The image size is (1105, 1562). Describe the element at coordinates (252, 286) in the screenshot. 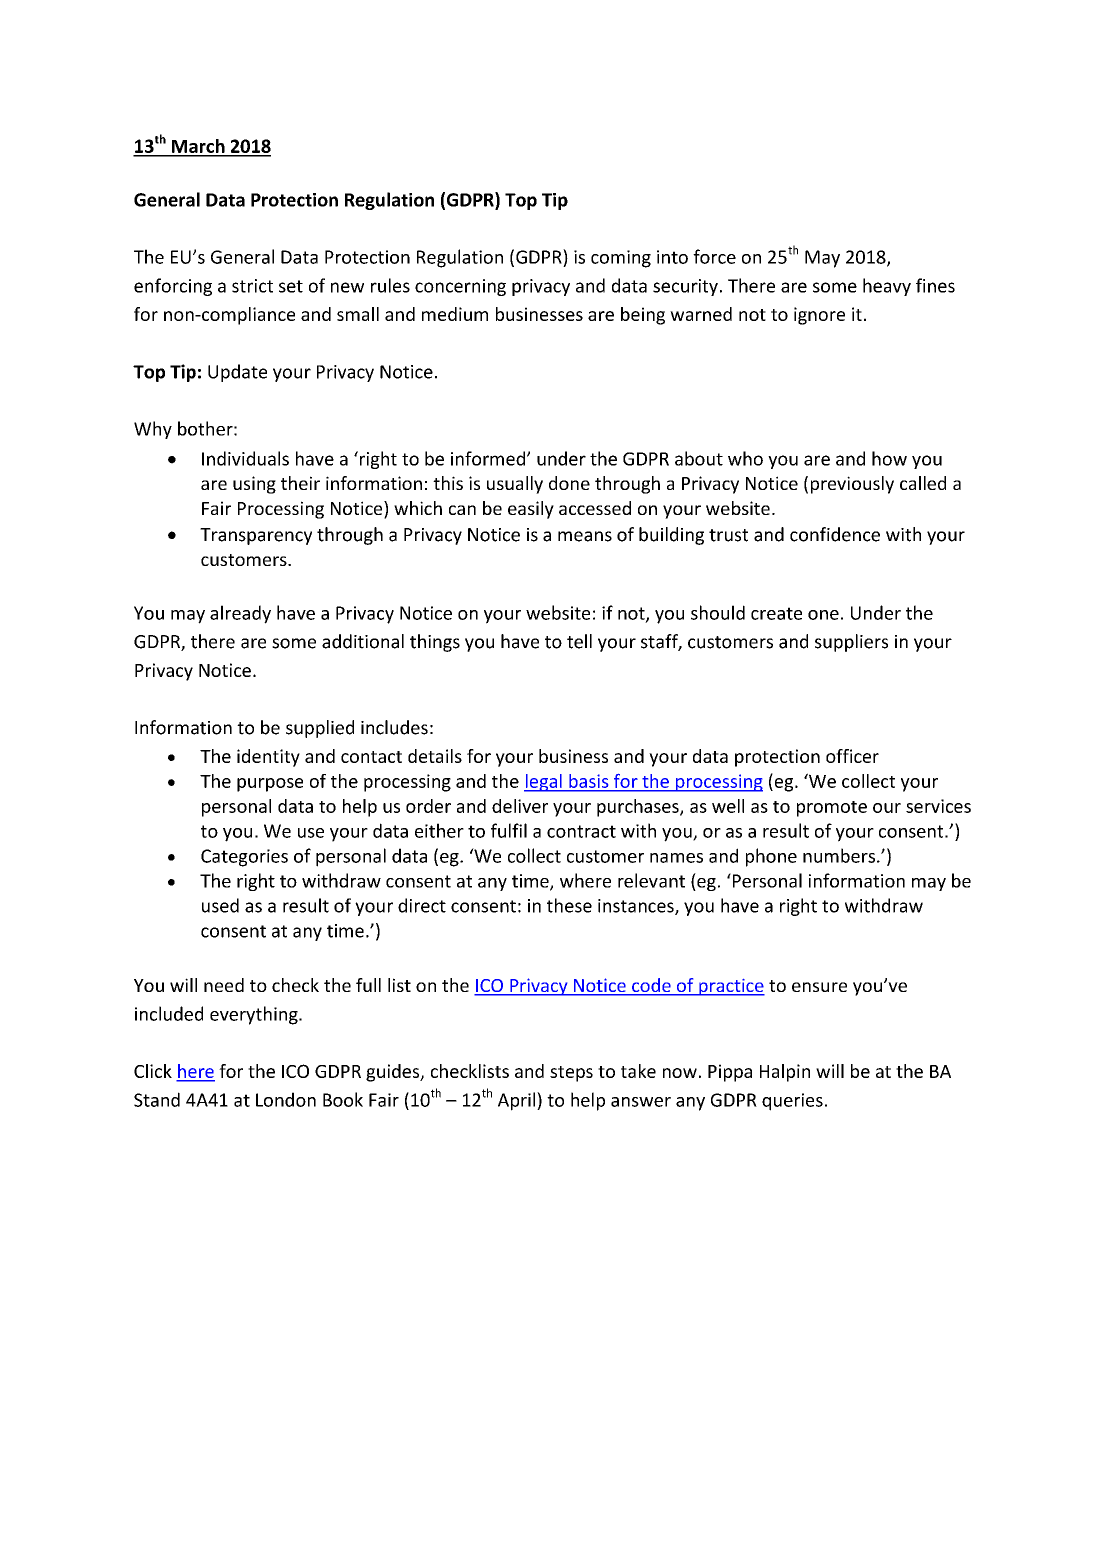

I see `strict` at that location.
